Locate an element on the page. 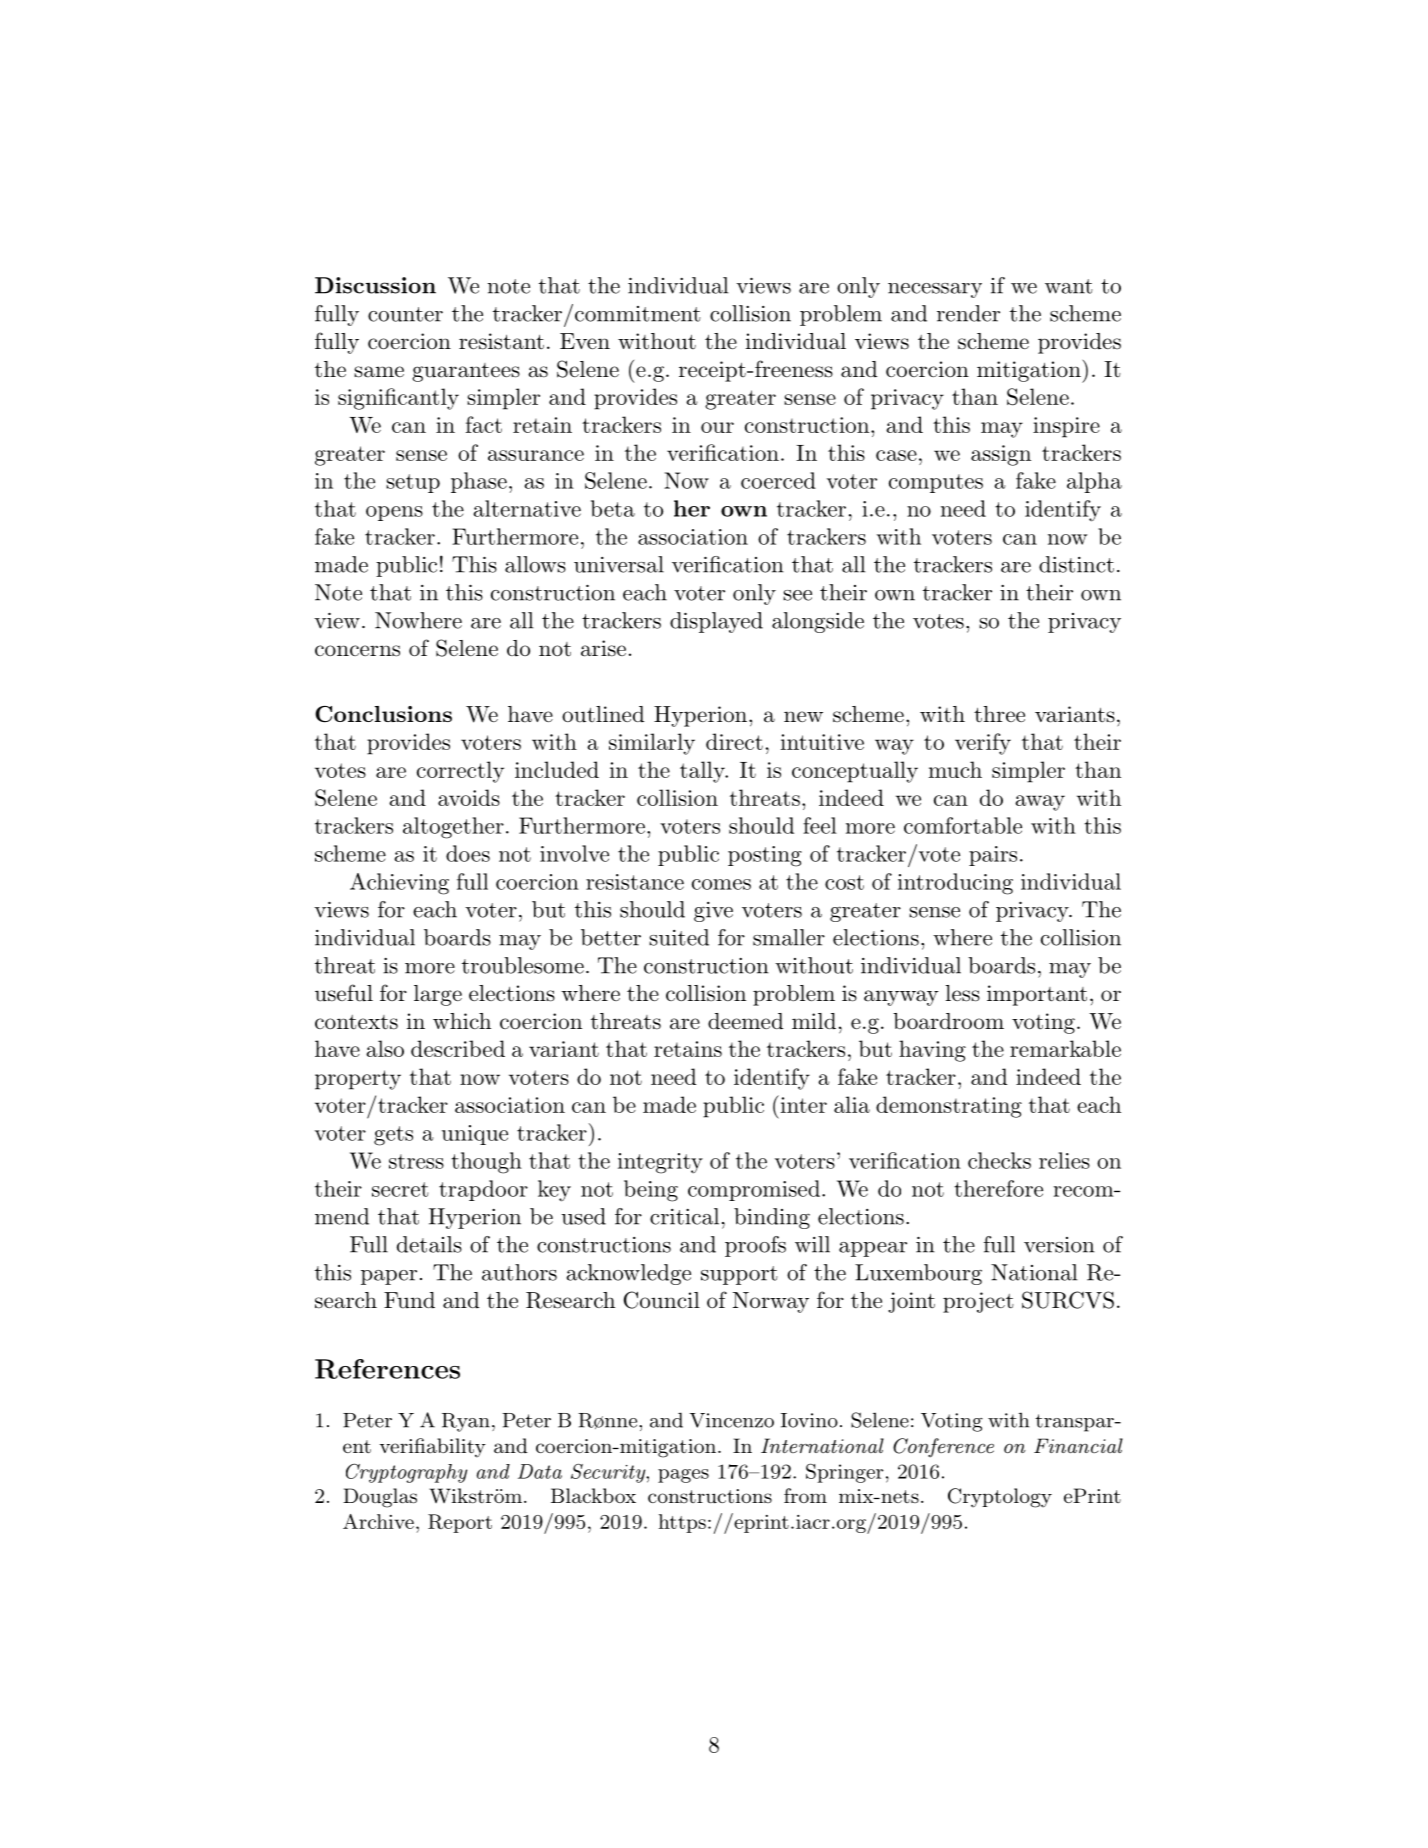 The width and height of the image is (1428, 1848). pages is located at coordinates (683, 1476).
